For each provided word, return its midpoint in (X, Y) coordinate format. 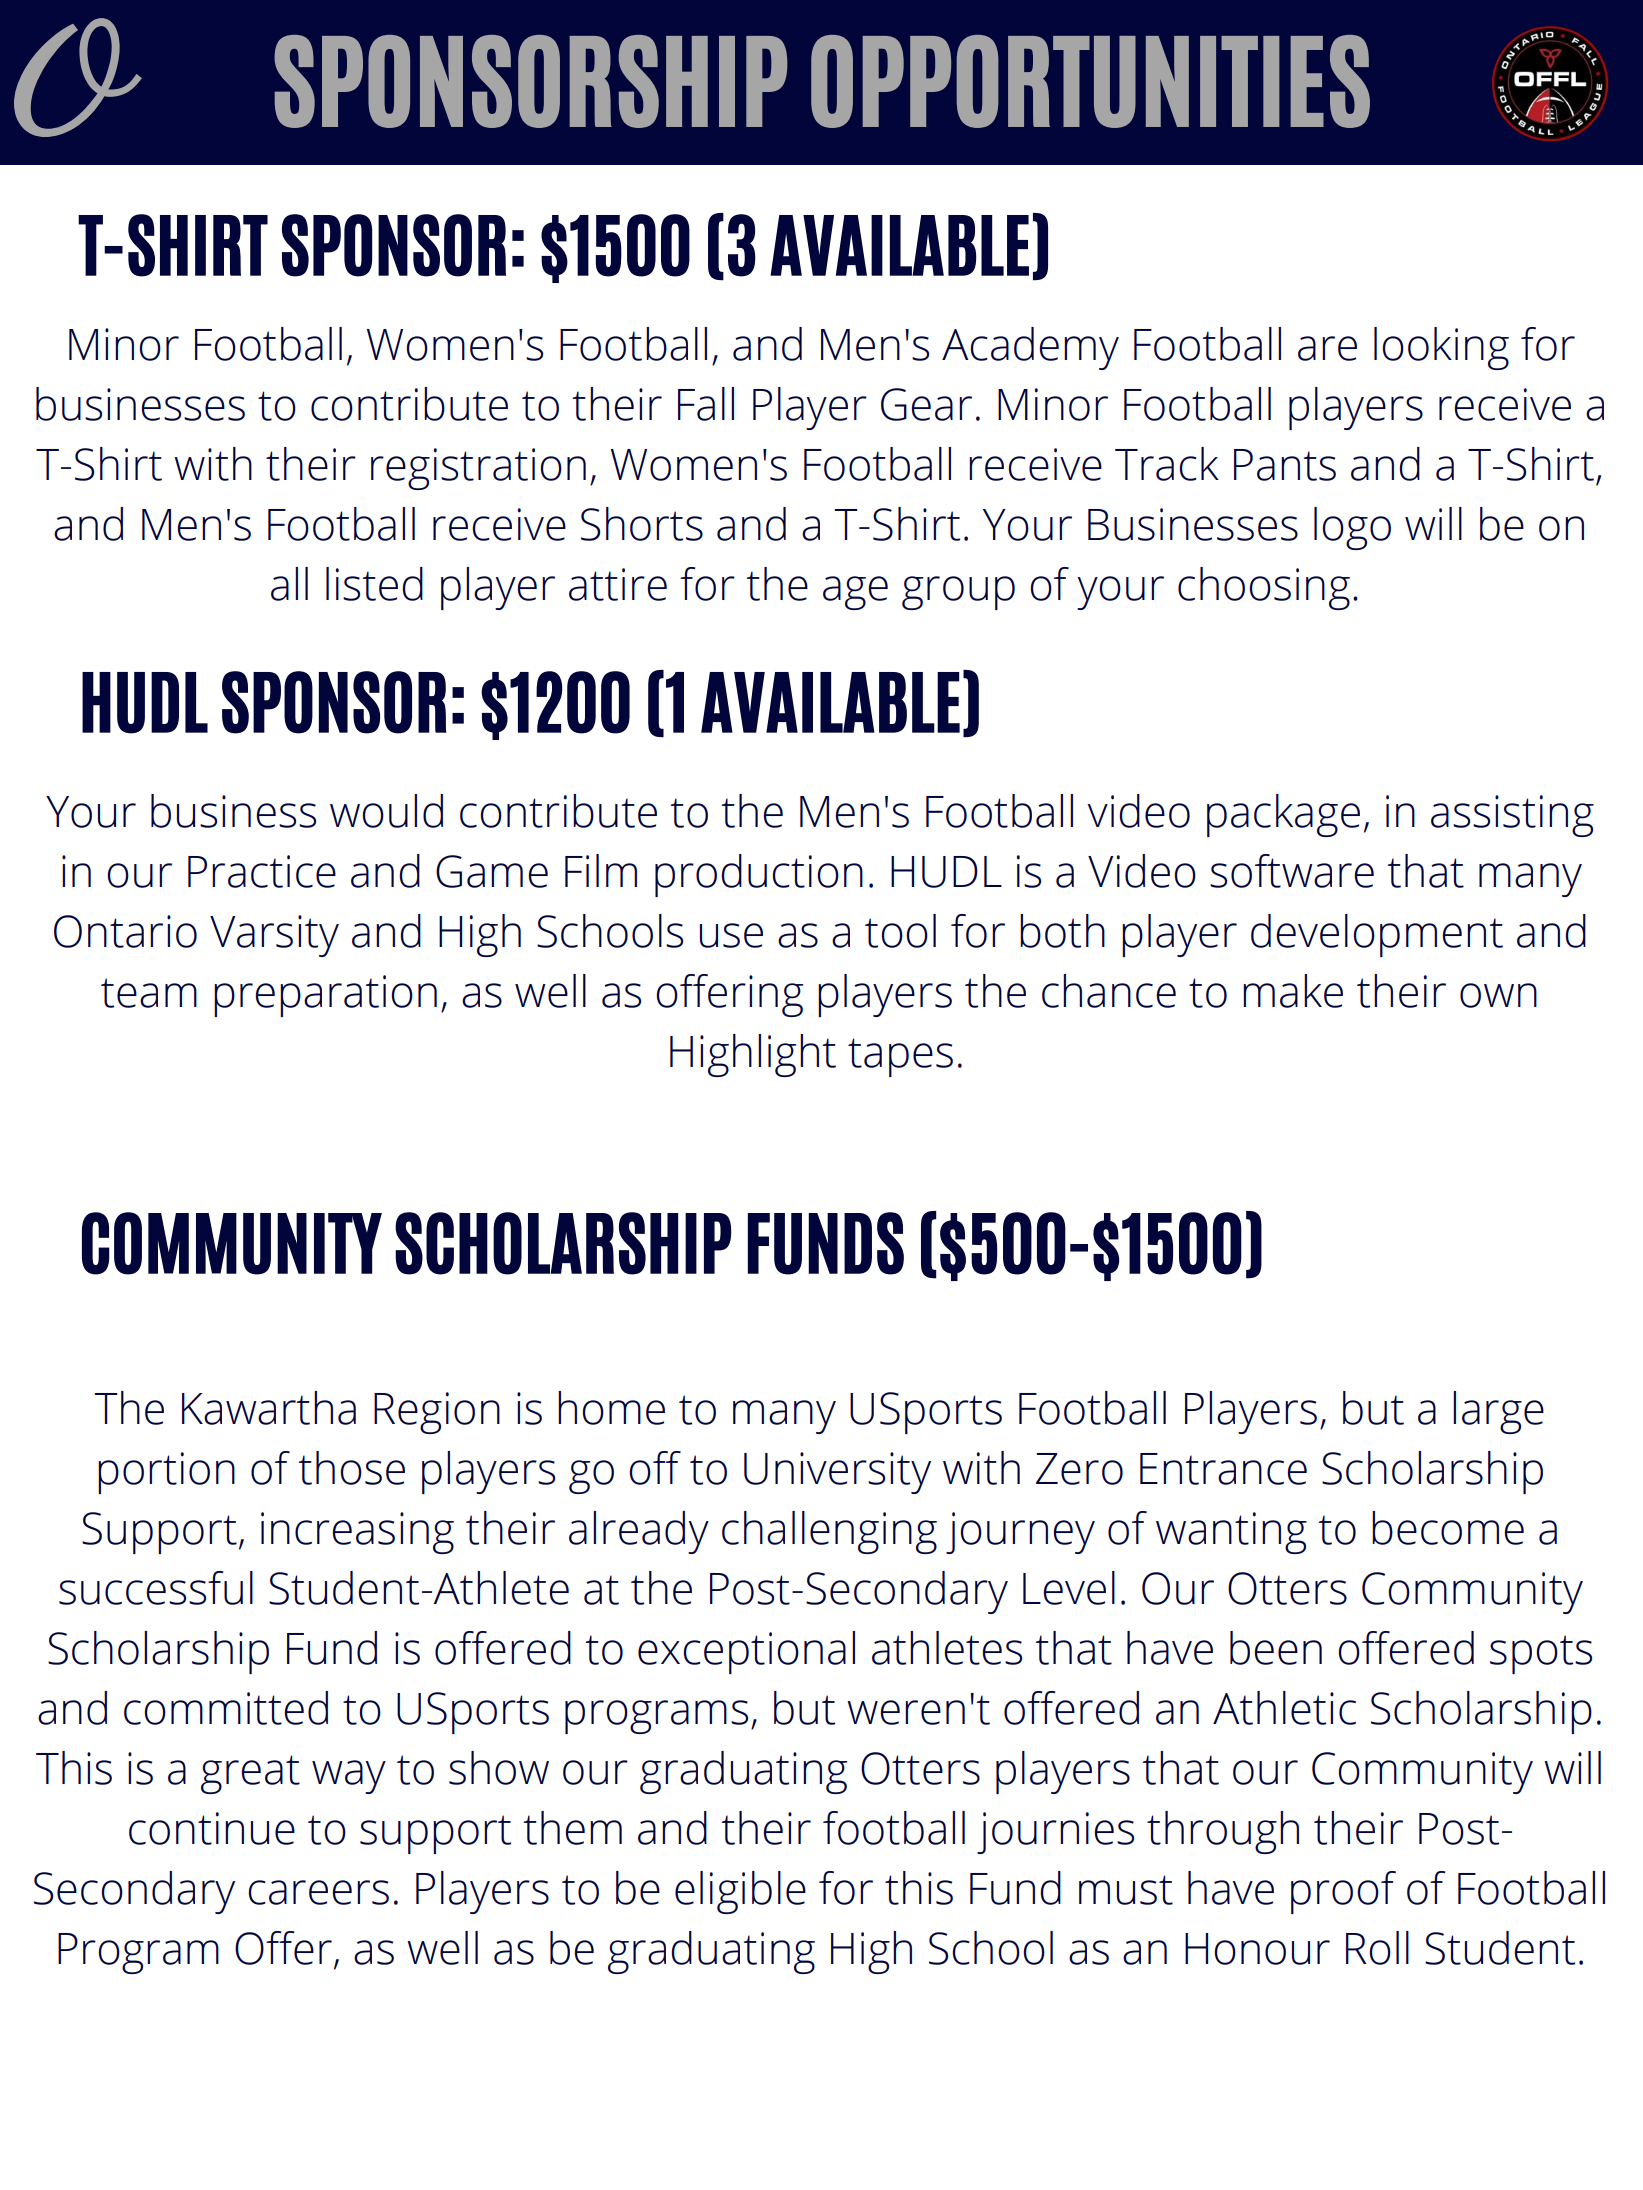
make (1293, 991)
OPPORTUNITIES (1090, 81)
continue (212, 1828)
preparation (325, 996)
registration (478, 469)
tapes (900, 1057)
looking (1441, 348)
